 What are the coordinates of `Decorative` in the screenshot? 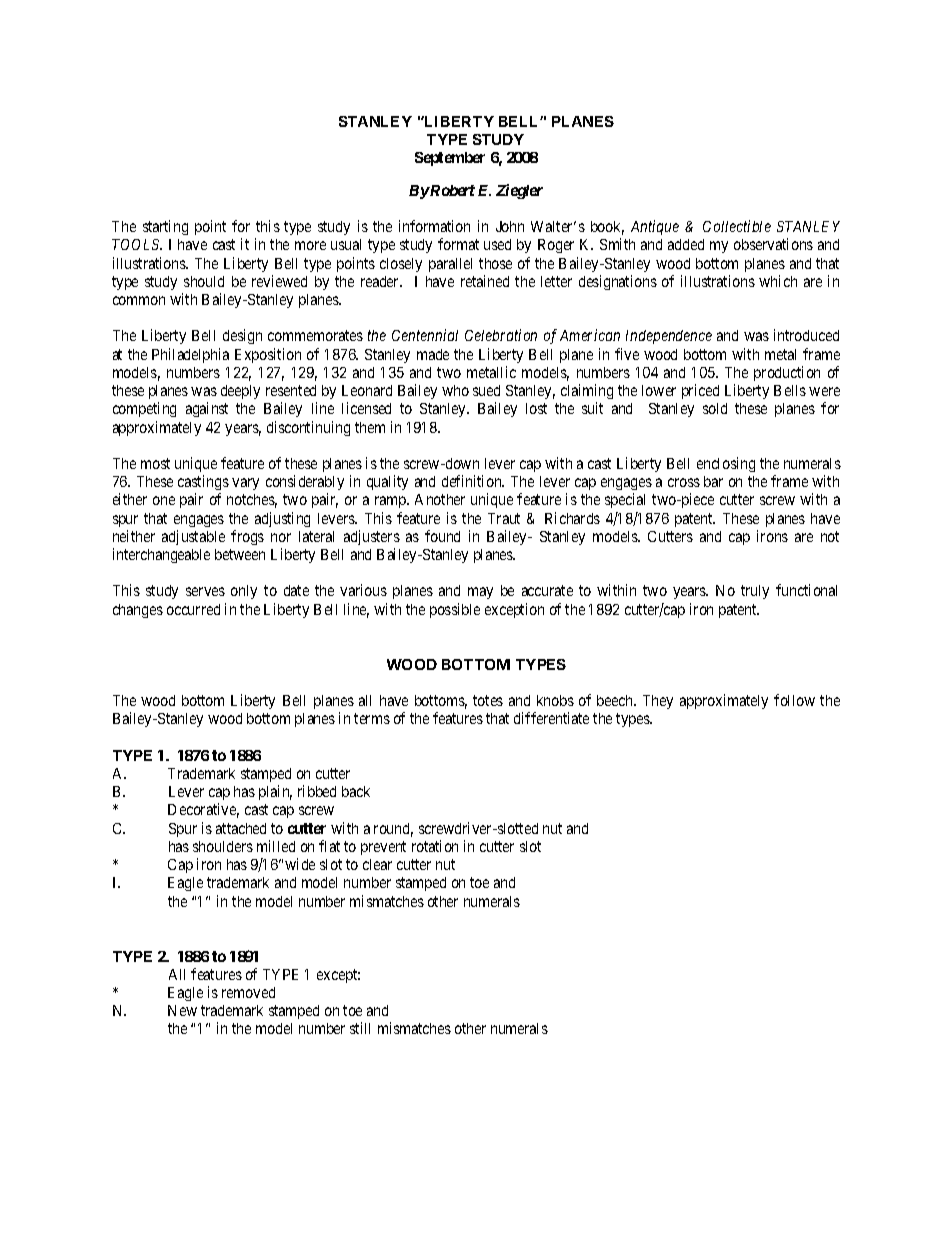 It's located at (203, 810).
